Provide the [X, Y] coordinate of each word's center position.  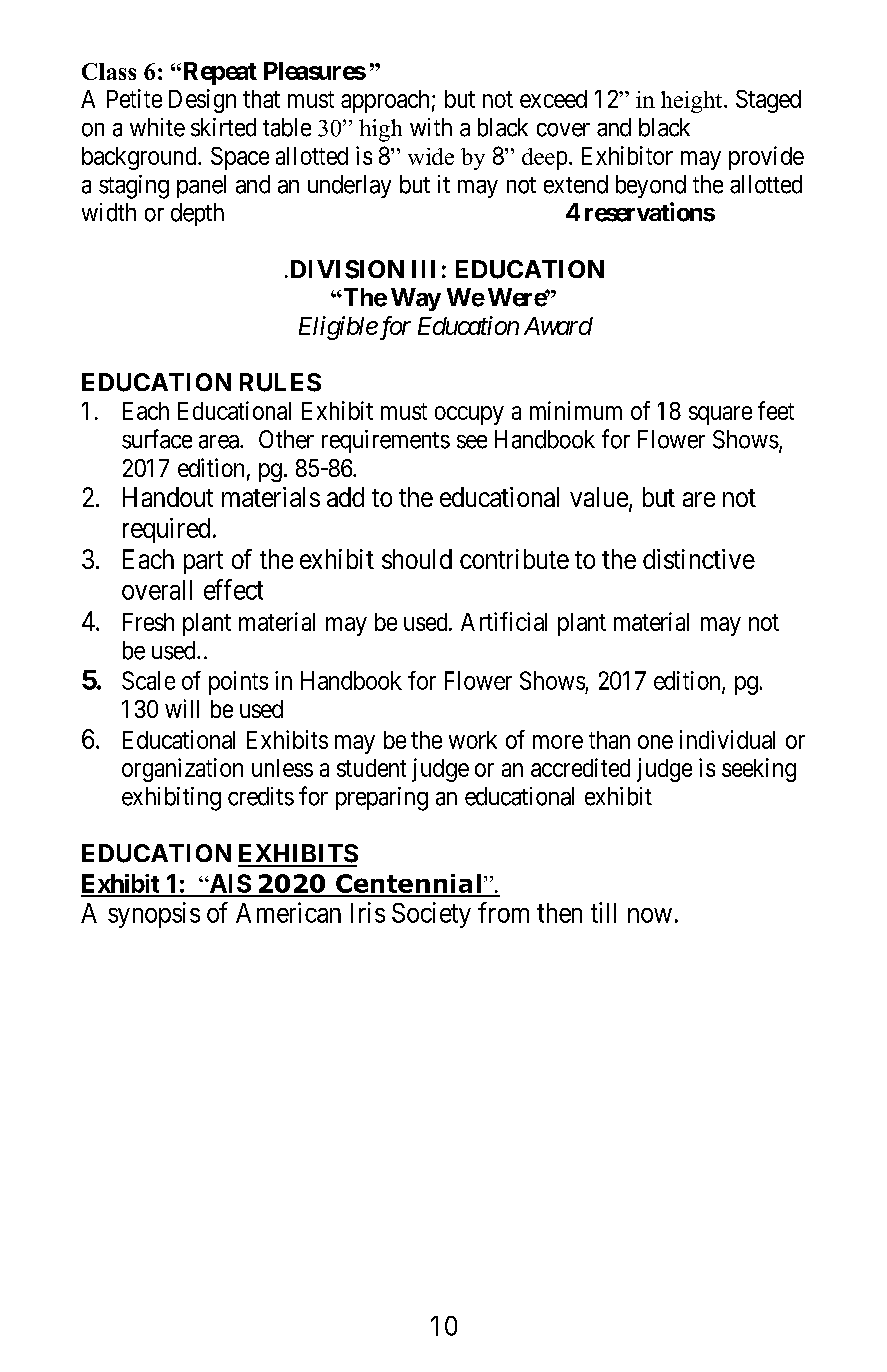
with [431, 127]
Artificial [504, 621]
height [693, 102]
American [288, 912]
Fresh [148, 622]
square [720, 415]
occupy [469, 415]
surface [157, 439]
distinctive [699, 559]
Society [431, 915]
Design [202, 101]
